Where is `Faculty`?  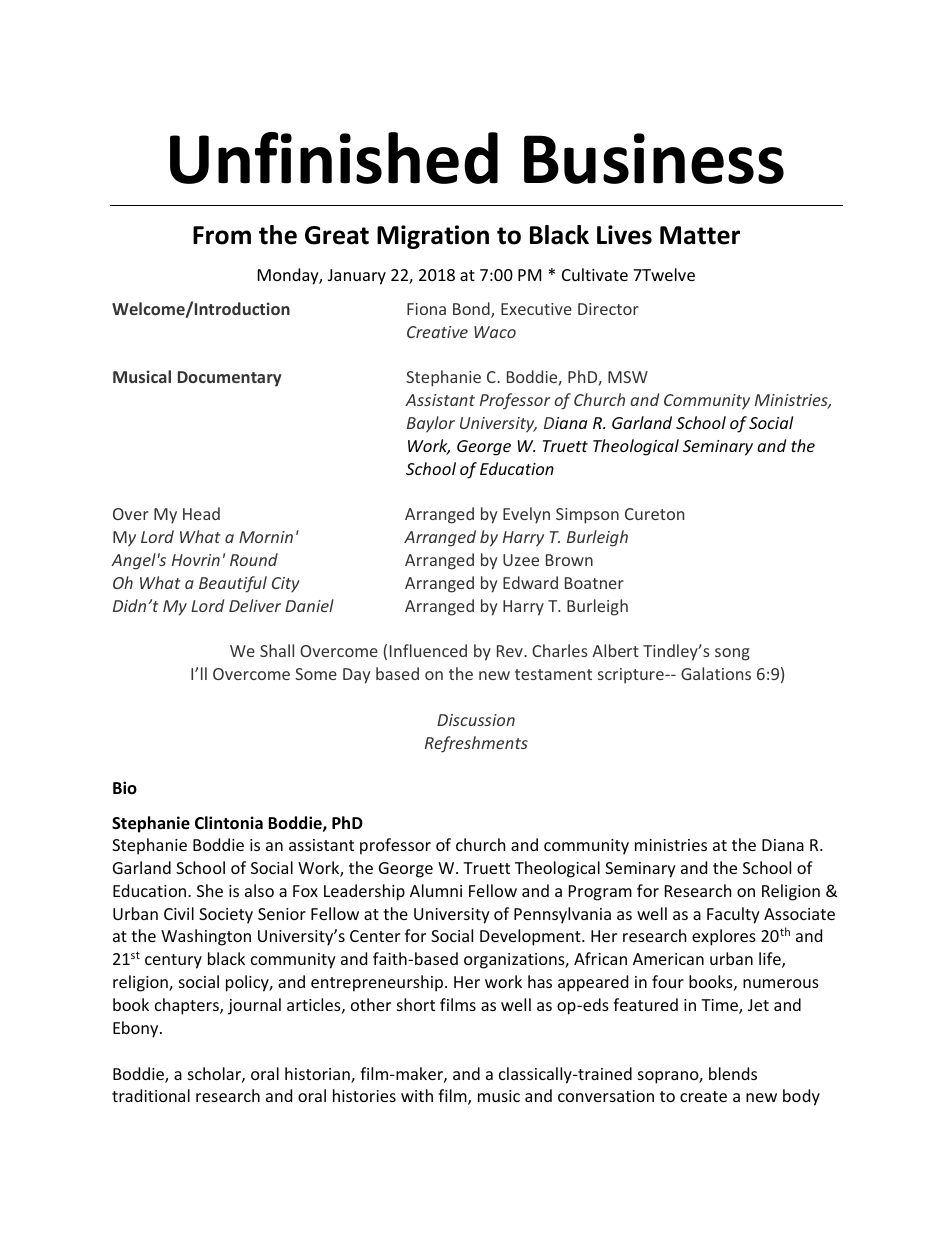 Faculty is located at coordinates (733, 915).
